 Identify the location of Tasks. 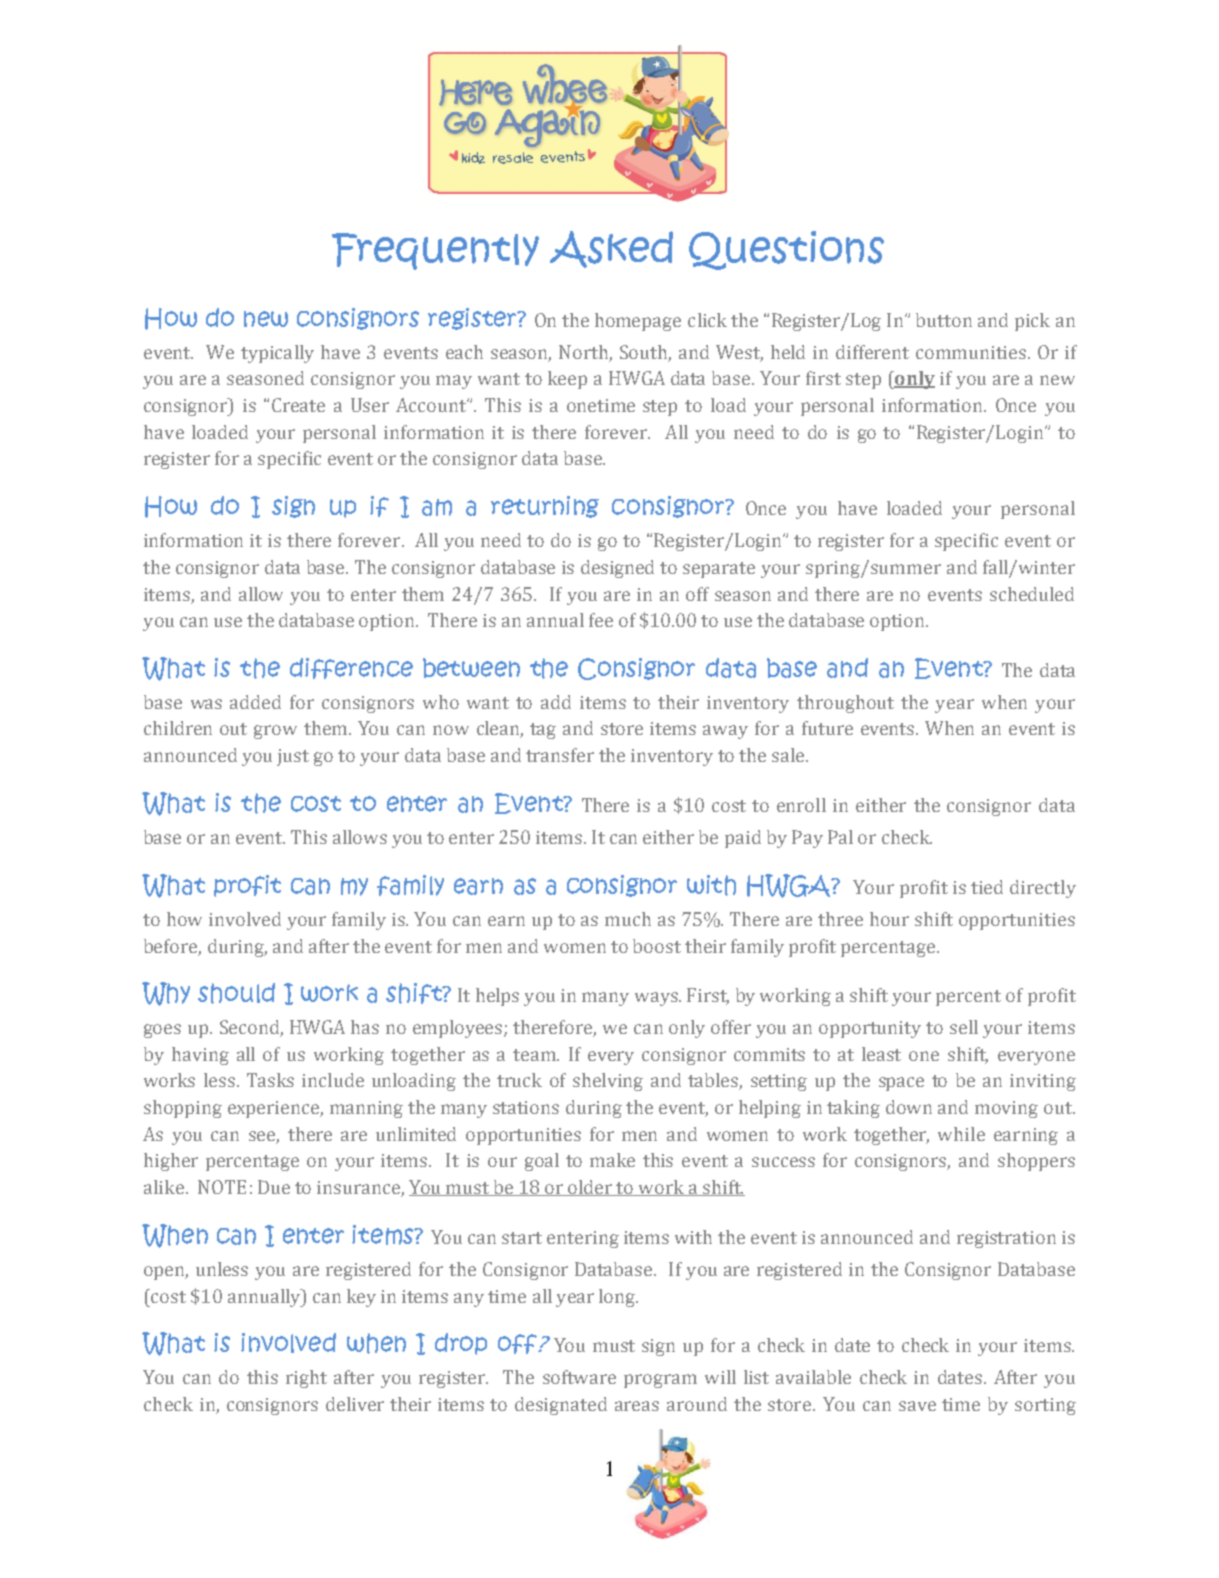
(270, 1080).
